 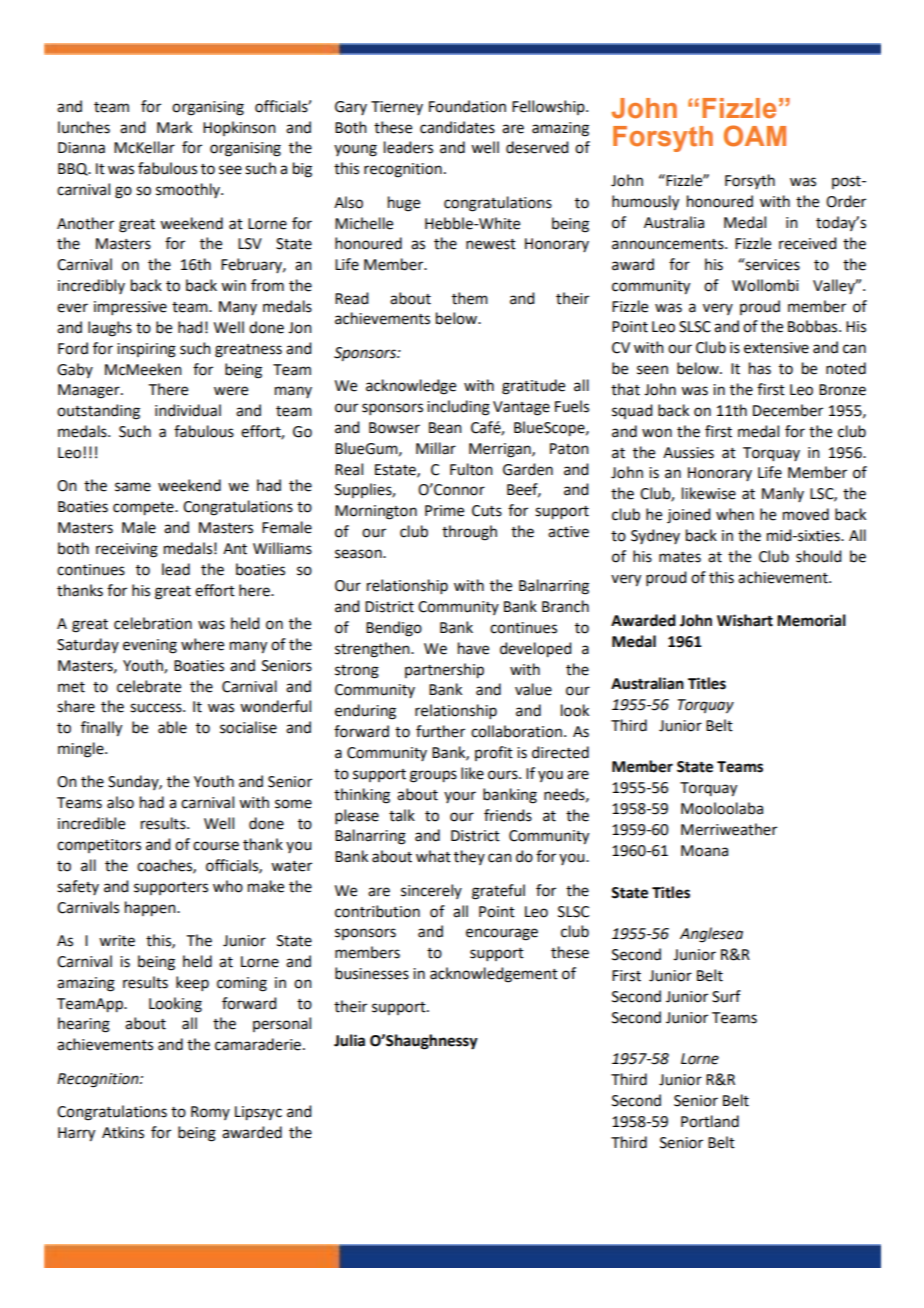 I want to click on Romy, so click(x=210, y=1113).
